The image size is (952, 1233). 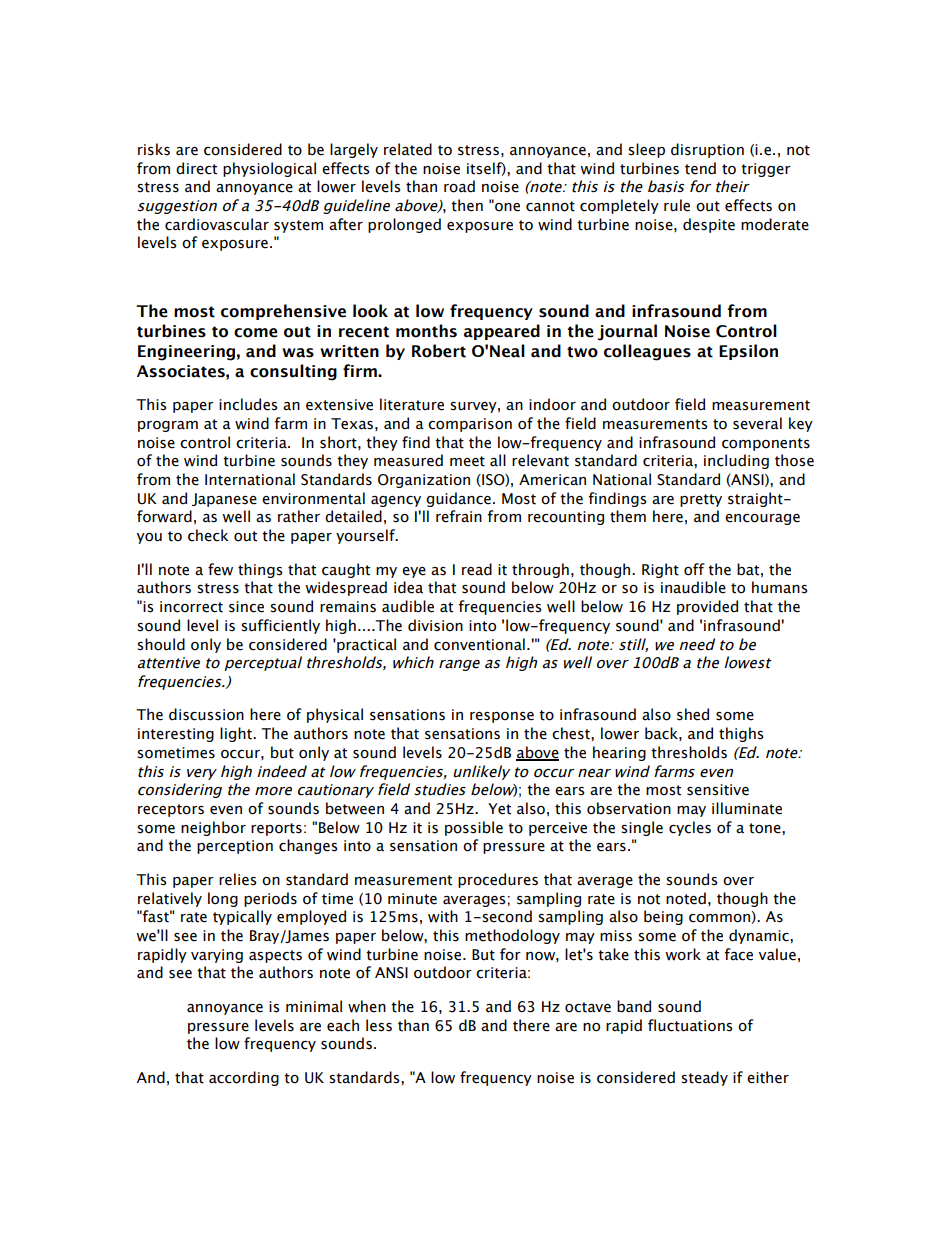 I want to click on tend, so click(x=700, y=168).
